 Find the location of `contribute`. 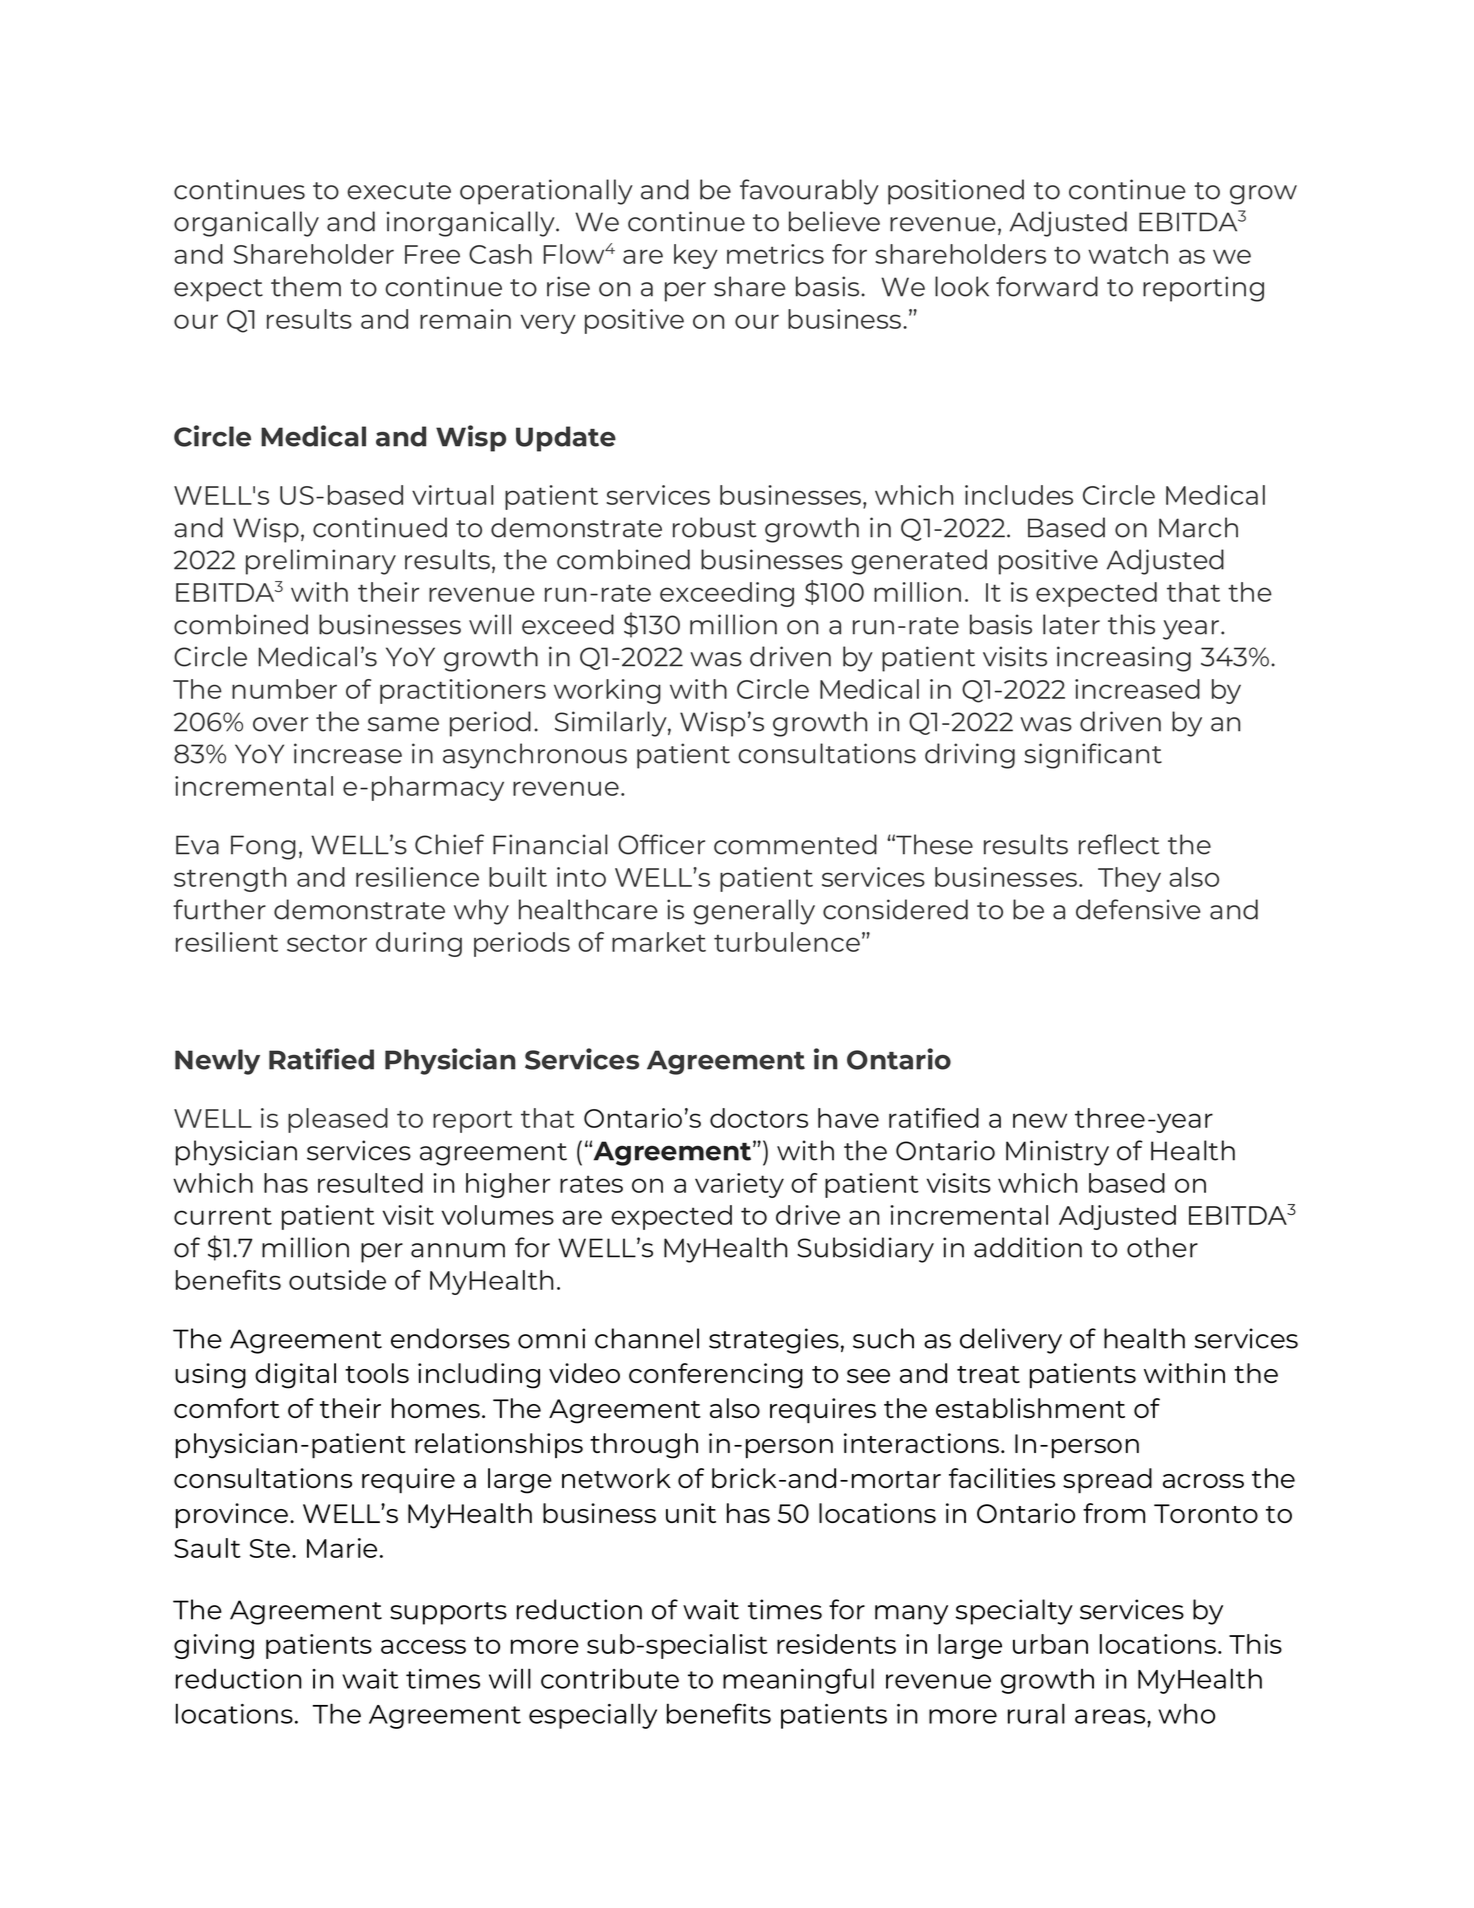

contribute is located at coordinates (610, 1678).
